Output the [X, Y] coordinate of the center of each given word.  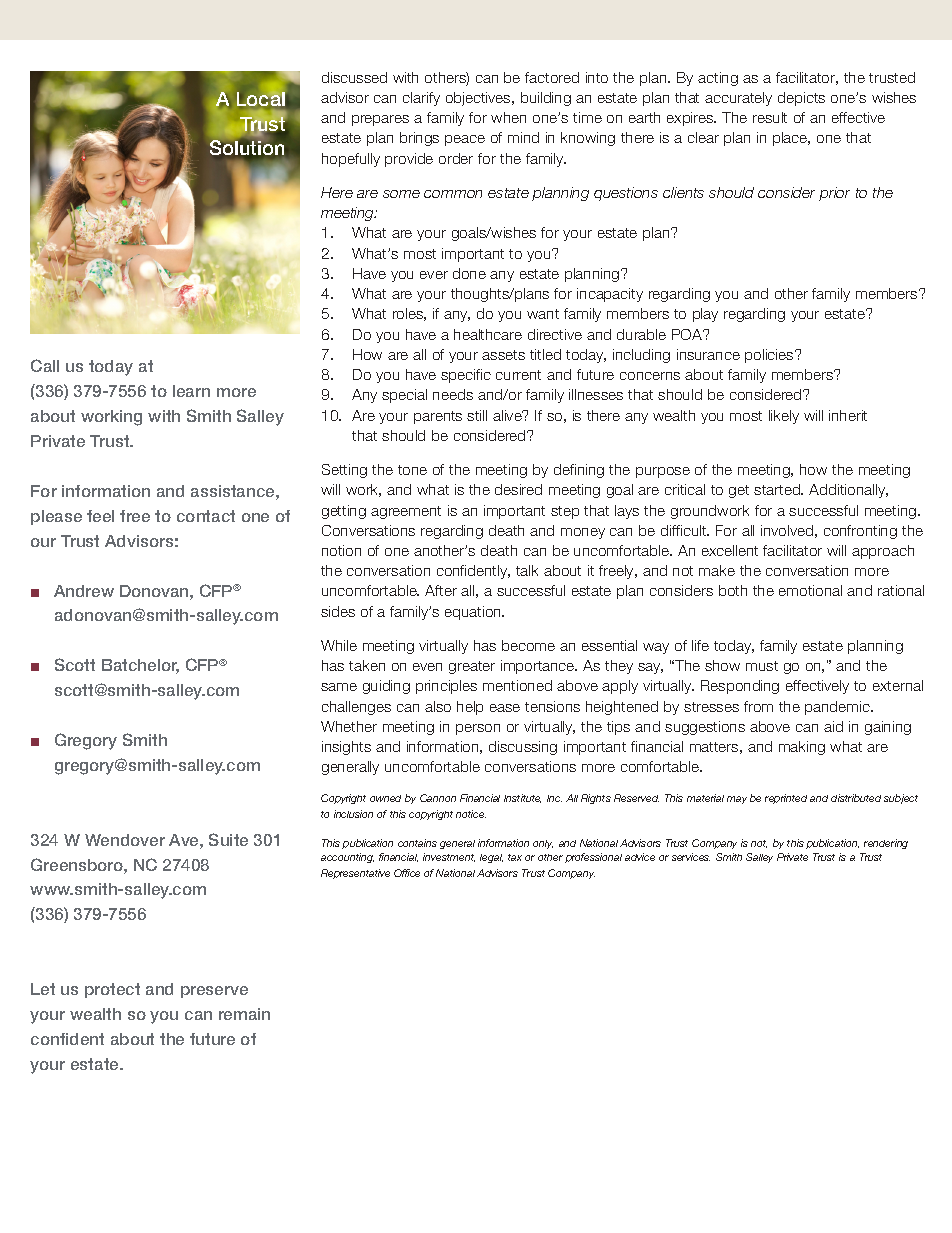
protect [112, 990]
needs [453, 394]
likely [784, 417]
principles [446, 687]
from [758, 706]
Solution [247, 148]
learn [191, 391]
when [508, 117]
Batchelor [140, 666]
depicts [801, 99]
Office [407, 873]
